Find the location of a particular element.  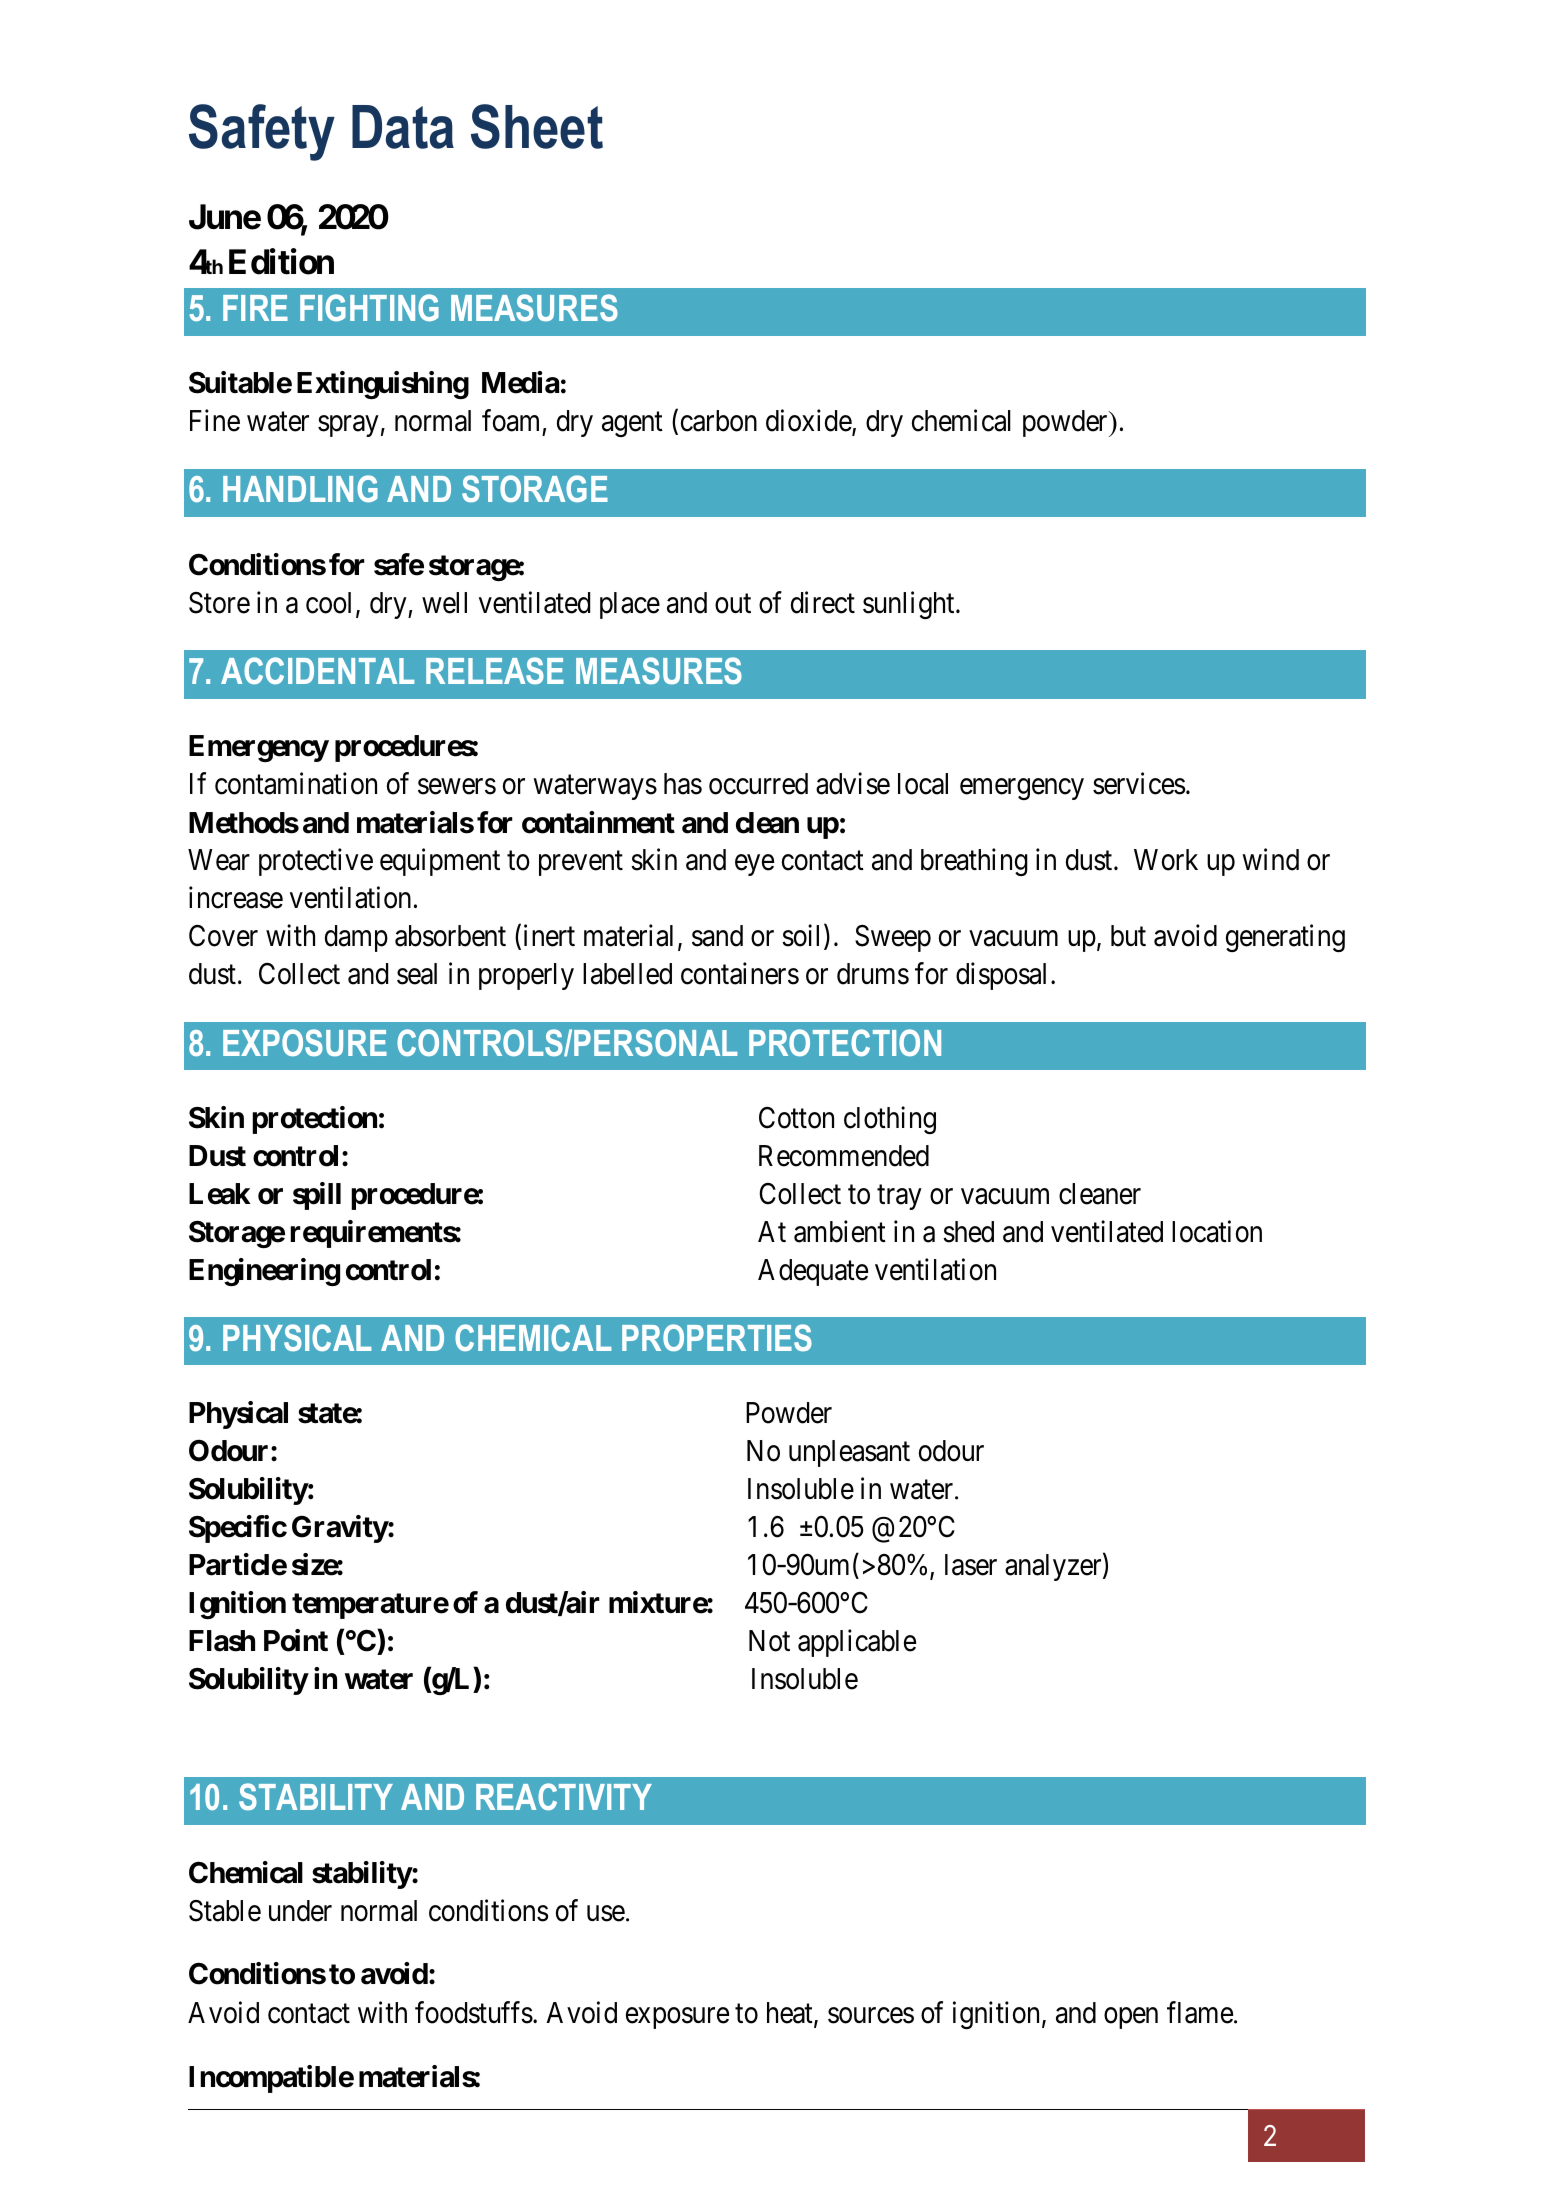

open is located at coordinates (1131, 2018).
